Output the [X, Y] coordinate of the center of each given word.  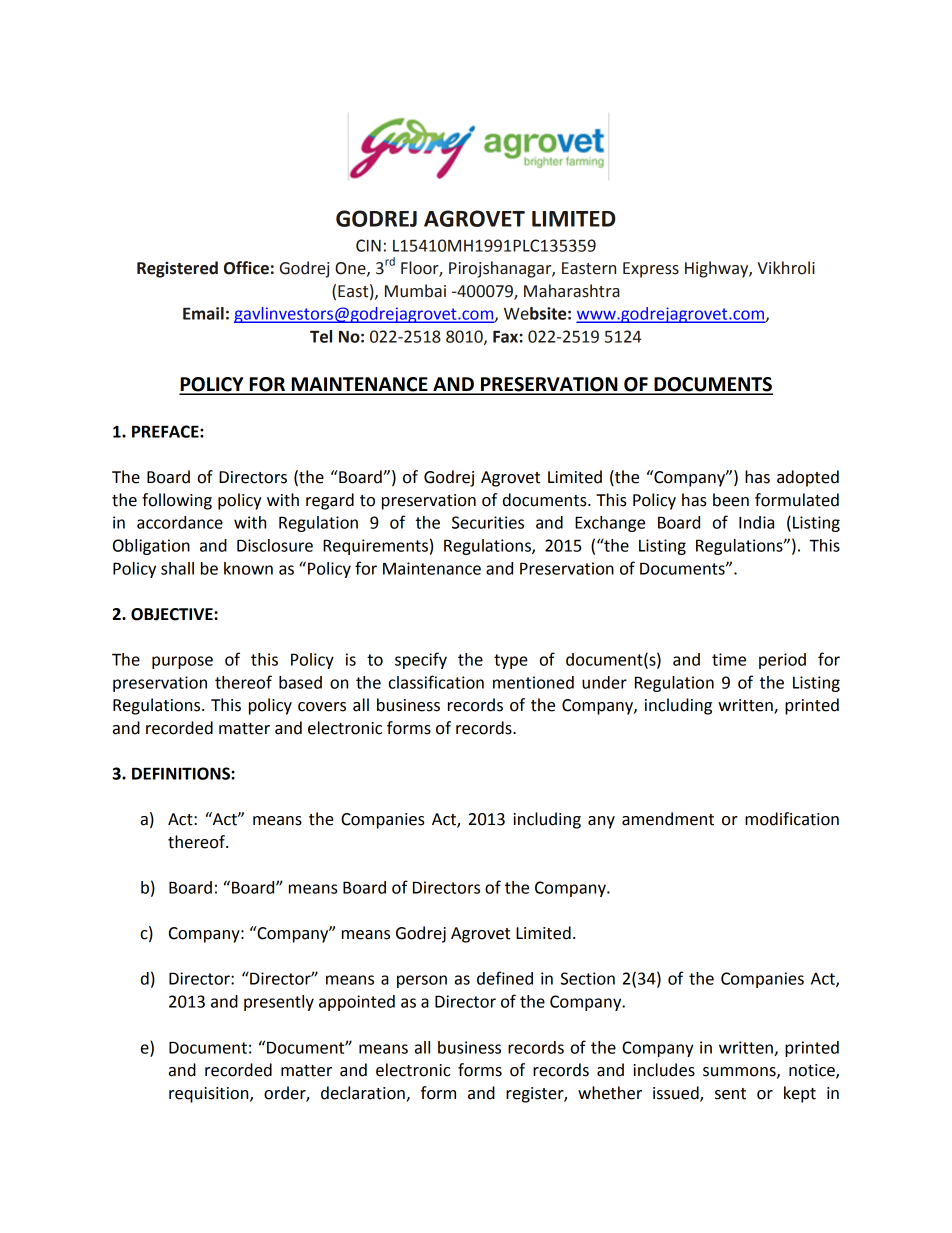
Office [246, 268]
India [756, 522]
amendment [668, 819]
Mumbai [415, 291]
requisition [210, 1095]
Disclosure [275, 545]
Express [651, 270]
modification [792, 819]
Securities [488, 522]
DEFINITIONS [182, 773]
